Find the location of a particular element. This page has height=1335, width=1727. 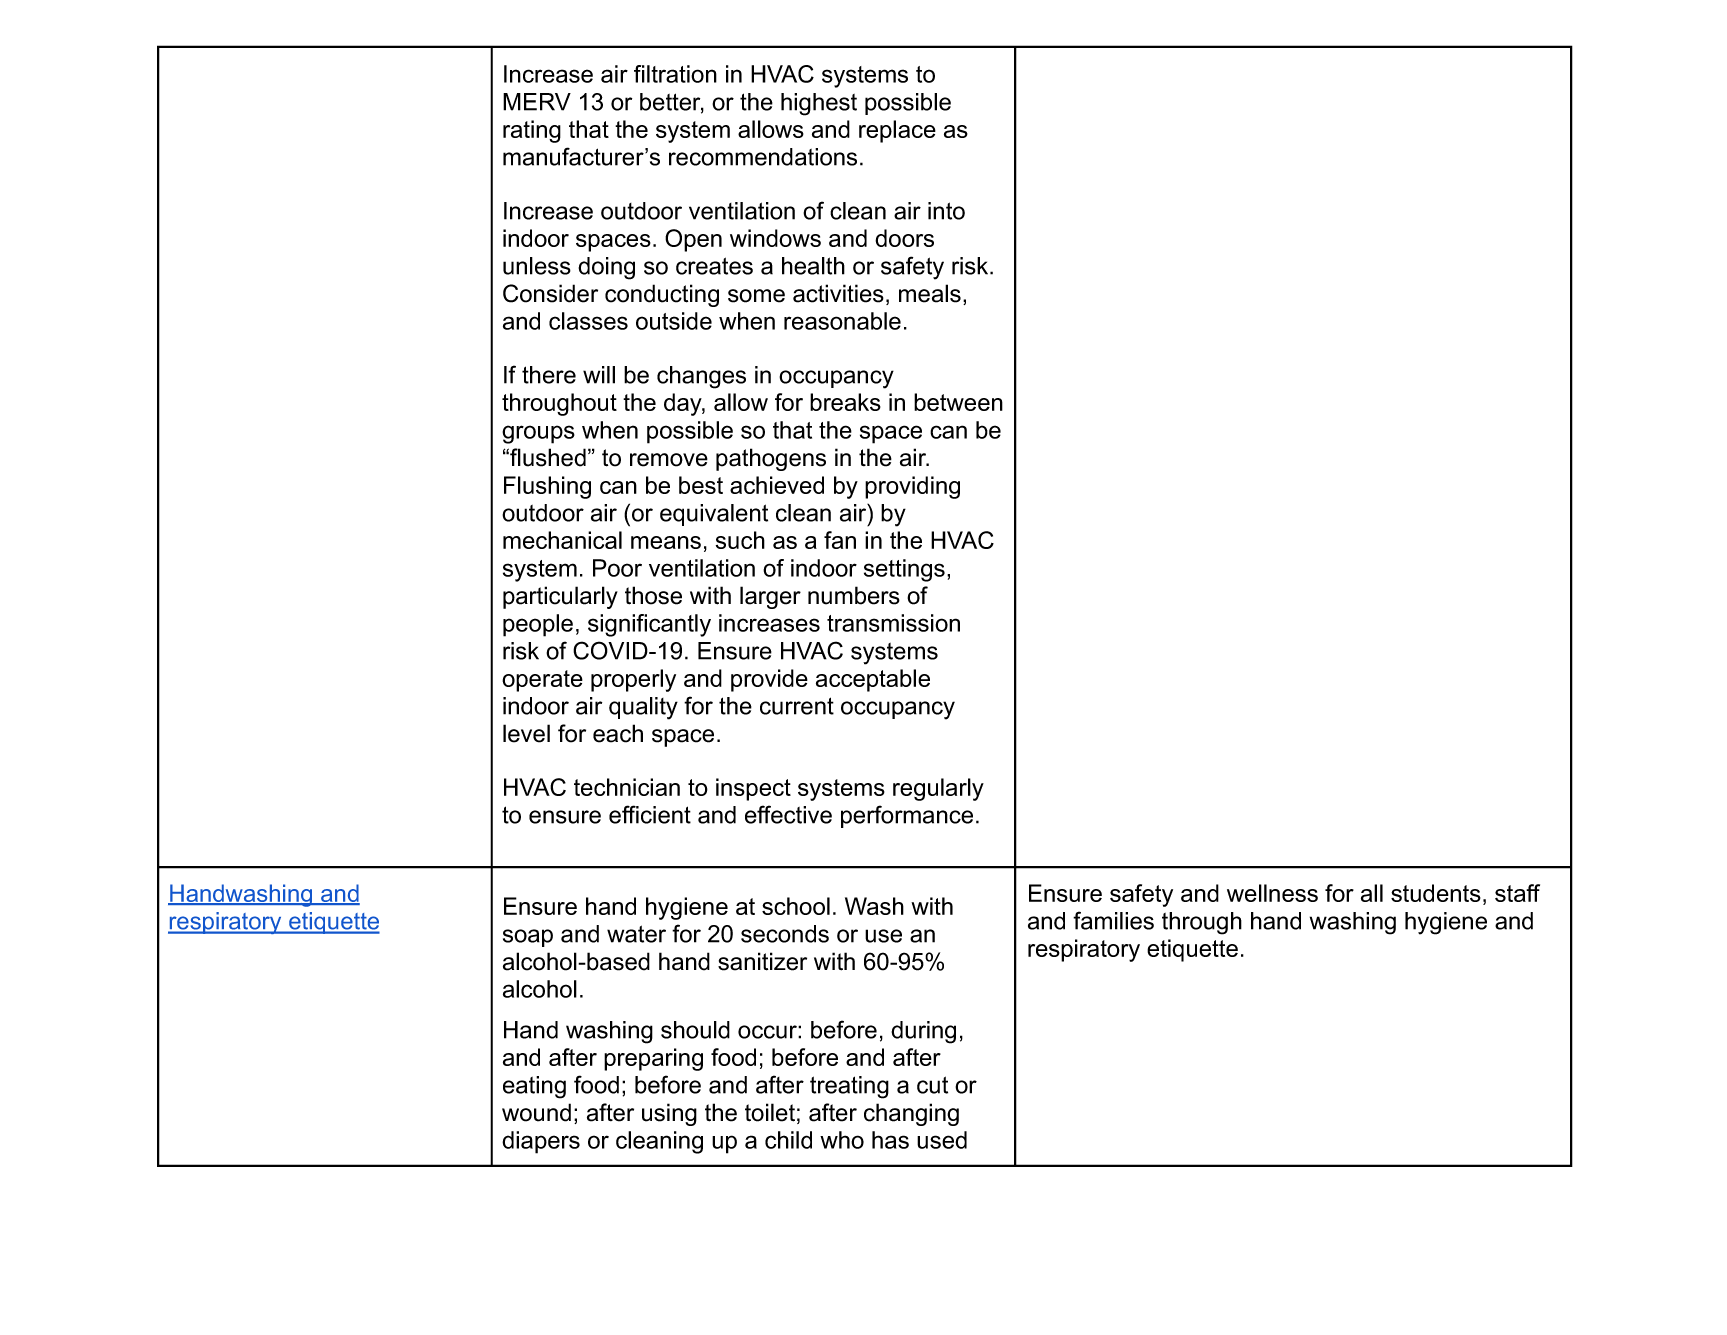

settings is located at coordinates (904, 570).
